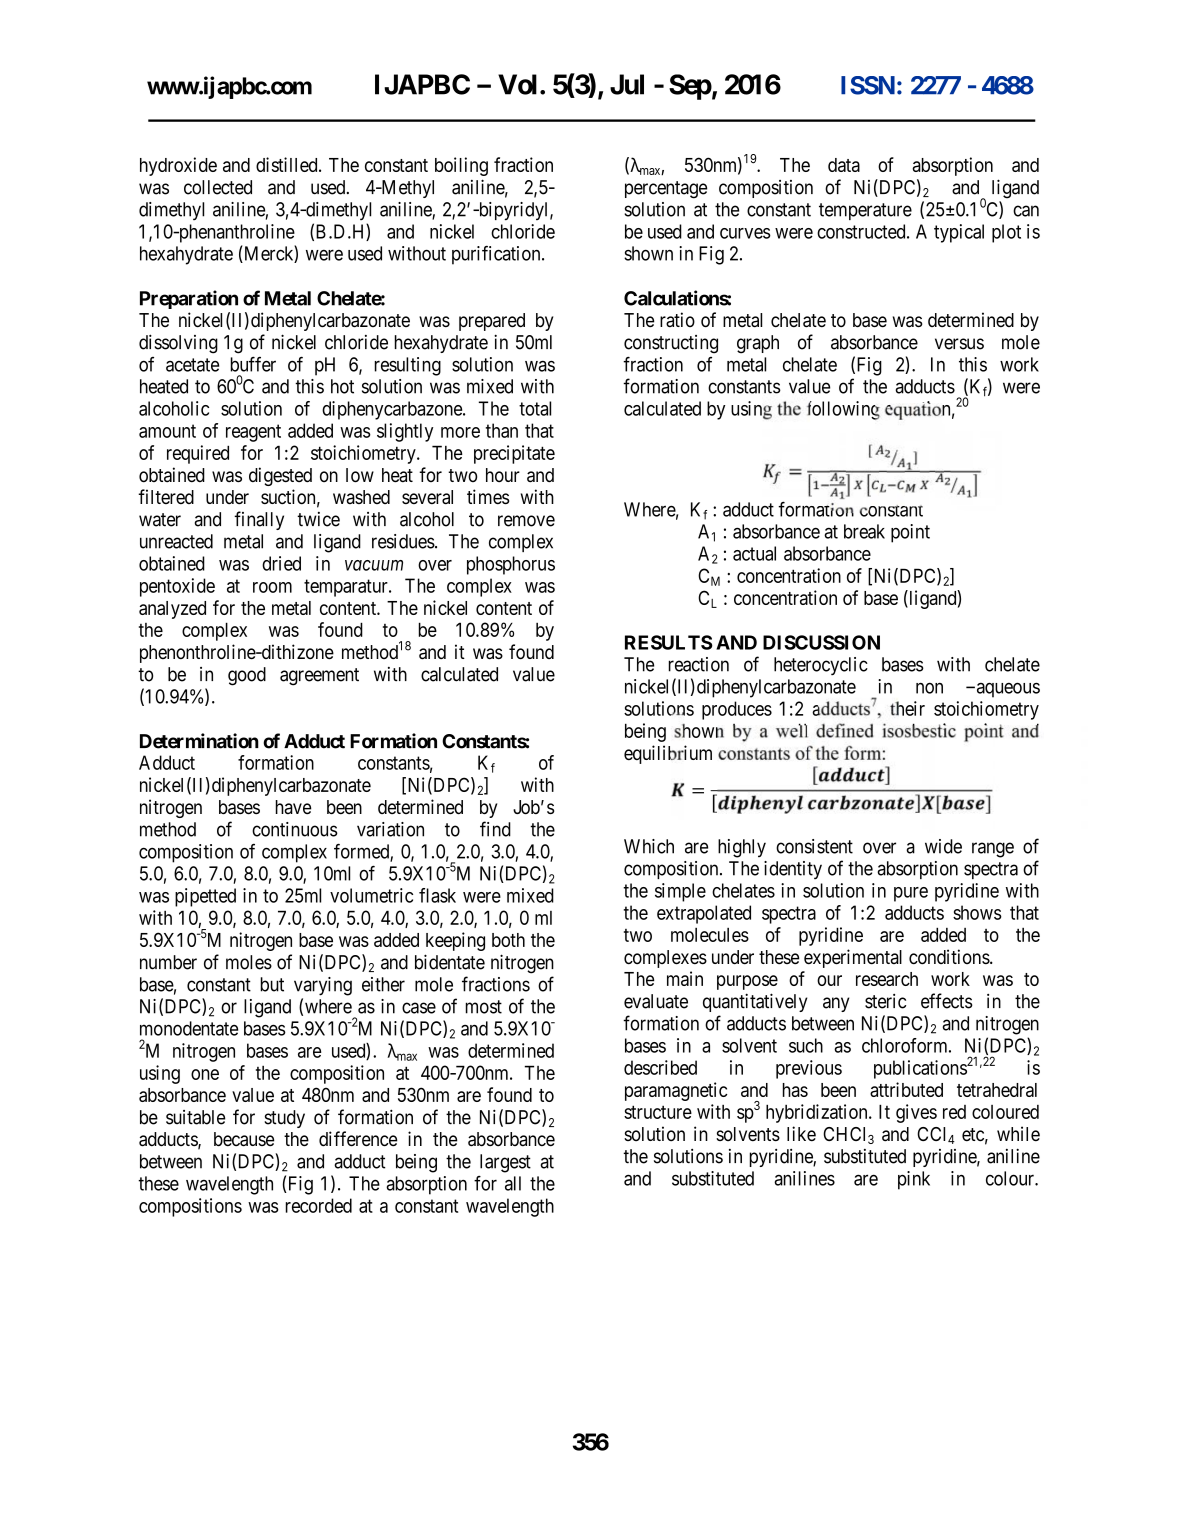 The width and height of the screenshot is (1178, 1525). Describe the element at coordinates (178, 166) in the screenshot. I see `hydroxide` at that location.
